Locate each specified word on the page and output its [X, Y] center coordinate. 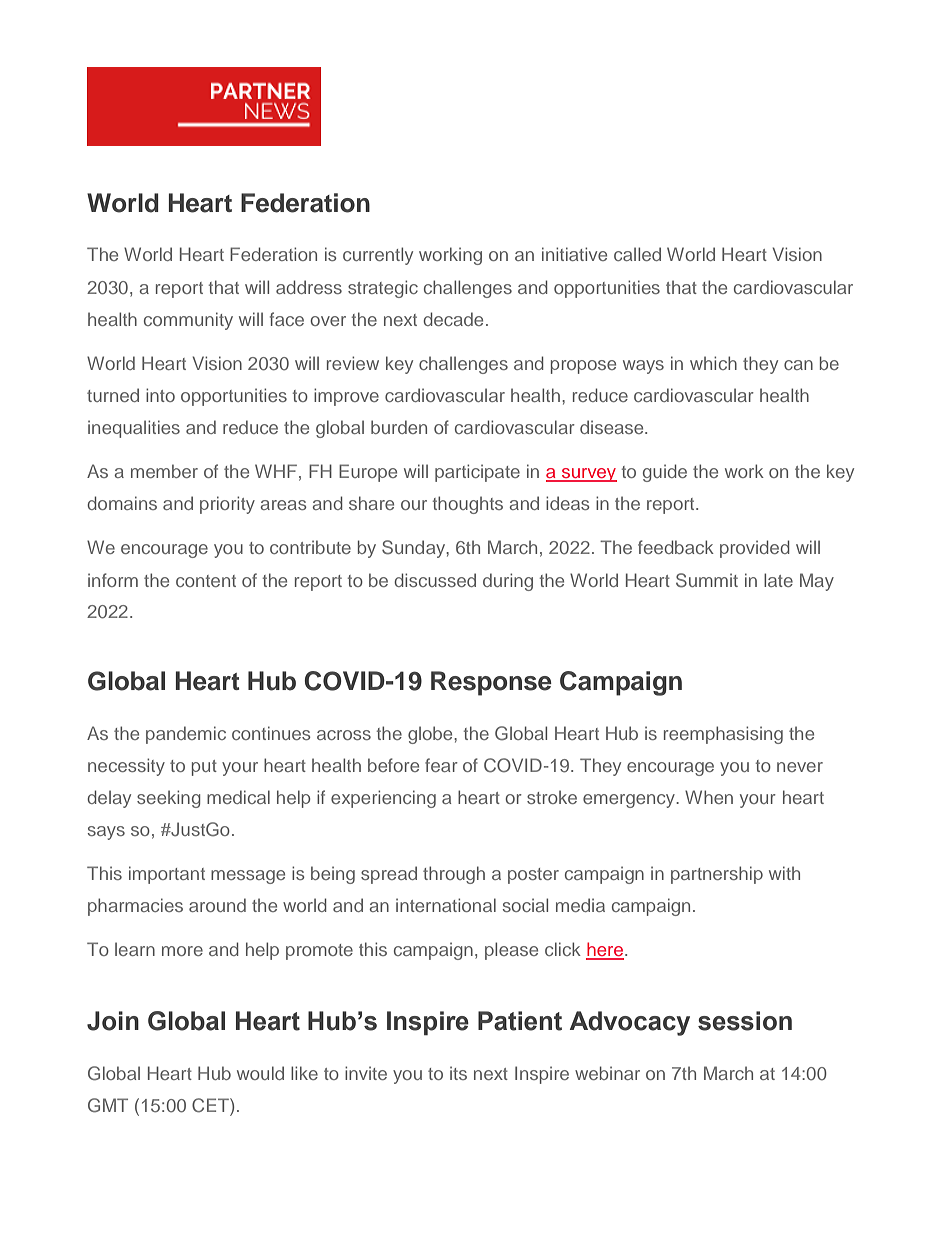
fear [441, 765]
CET [211, 1106]
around [217, 905]
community [188, 321]
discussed [435, 580]
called [637, 254]
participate [477, 473]
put [204, 768]
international [446, 905]
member [164, 471]
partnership [717, 875]
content [206, 581]
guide [665, 473]
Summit [707, 580]
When [709, 797]
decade [453, 319]
